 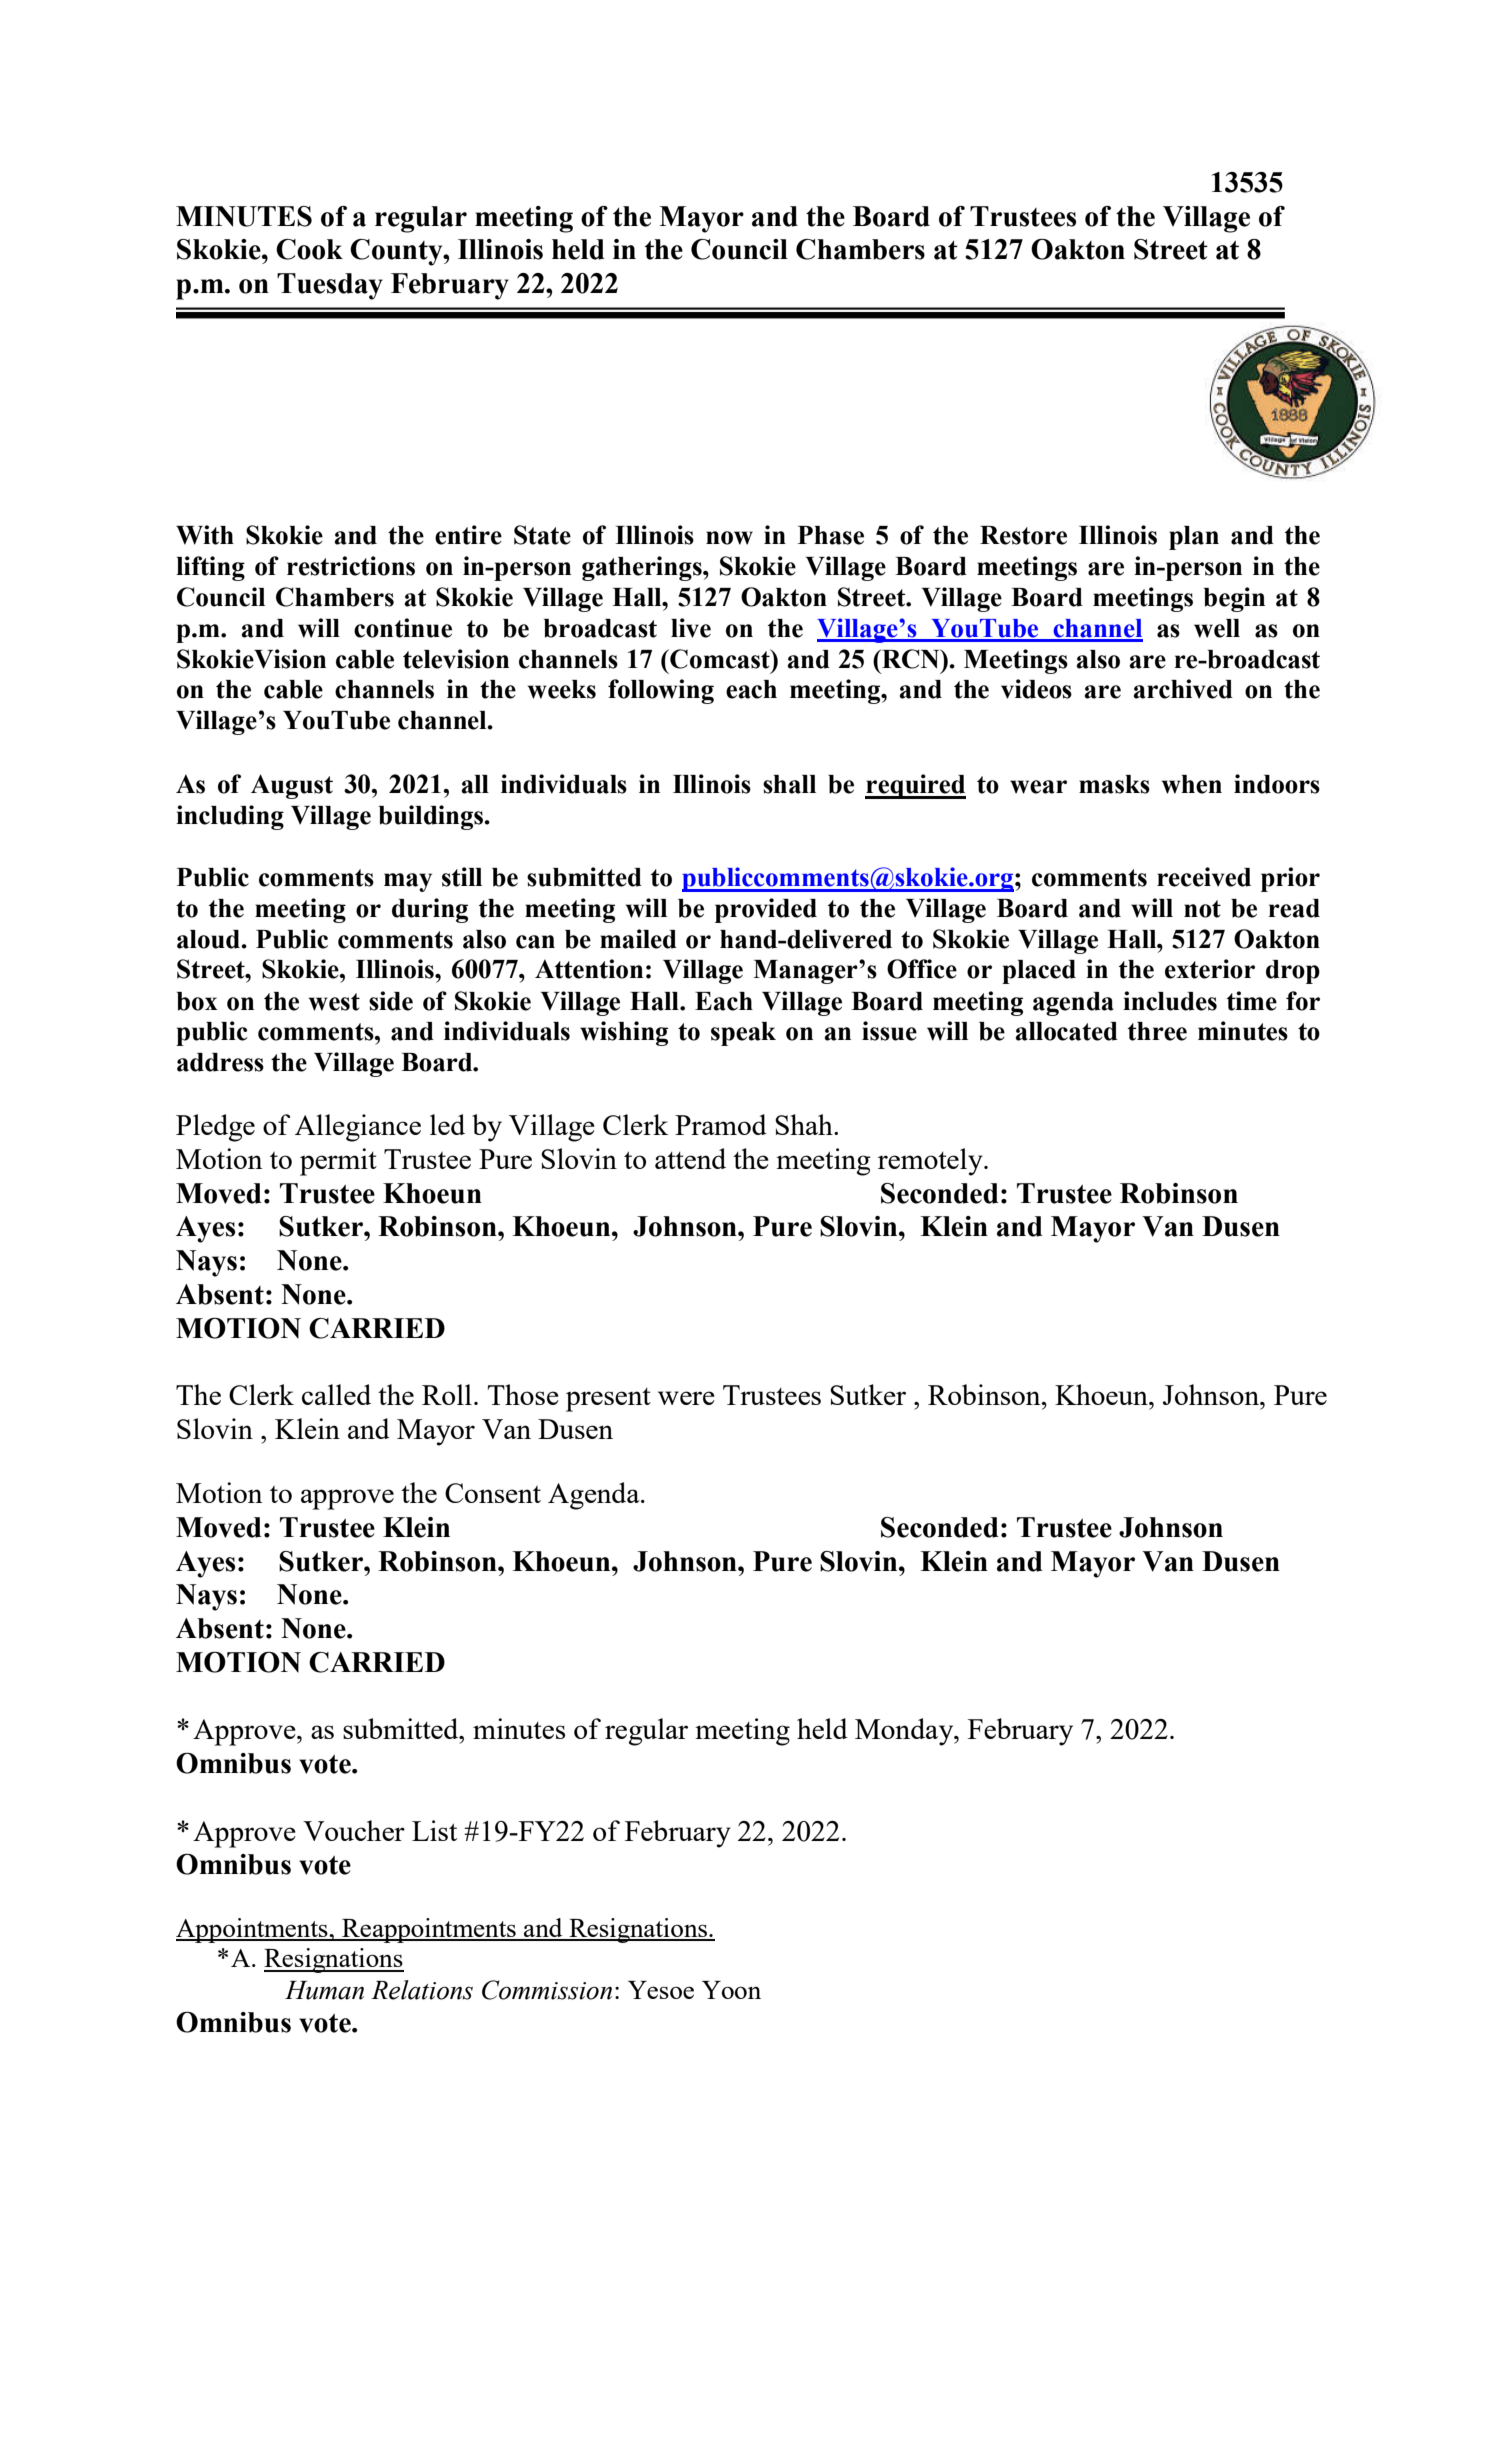 What do you see at coordinates (324, 1990) in the screenshot?
I see `Human` at bounding box center [324, 1990].
